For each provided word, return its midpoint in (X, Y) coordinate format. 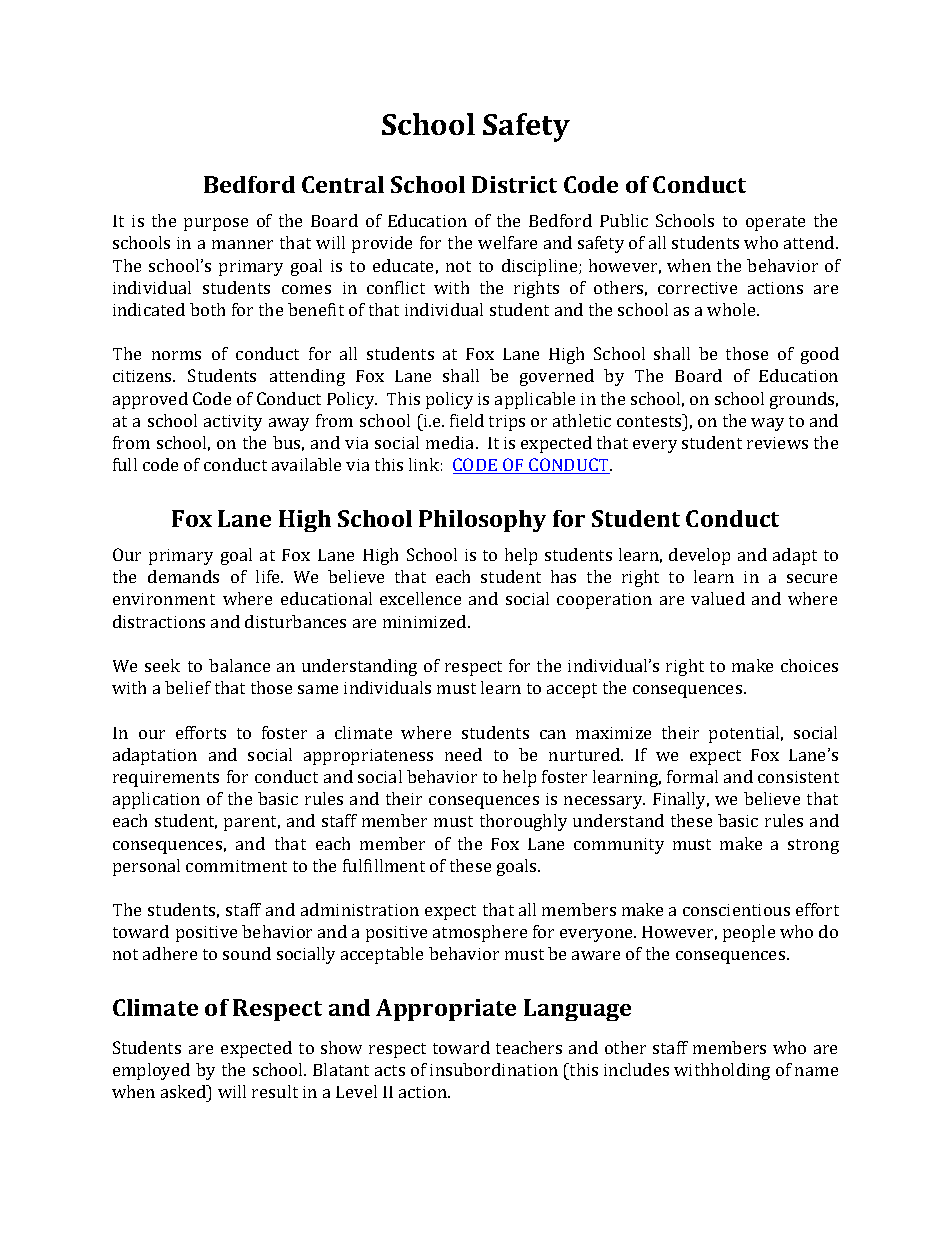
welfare (507, 242)
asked (185, 1091)
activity (233, 423)
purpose (216, 224)
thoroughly (523, 822)
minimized (426, 621)
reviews (777, 443)
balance (239, 665)
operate (775, 223)
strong (813, 846)
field (467, 420)
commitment (236, 866)
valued (718, 598)
